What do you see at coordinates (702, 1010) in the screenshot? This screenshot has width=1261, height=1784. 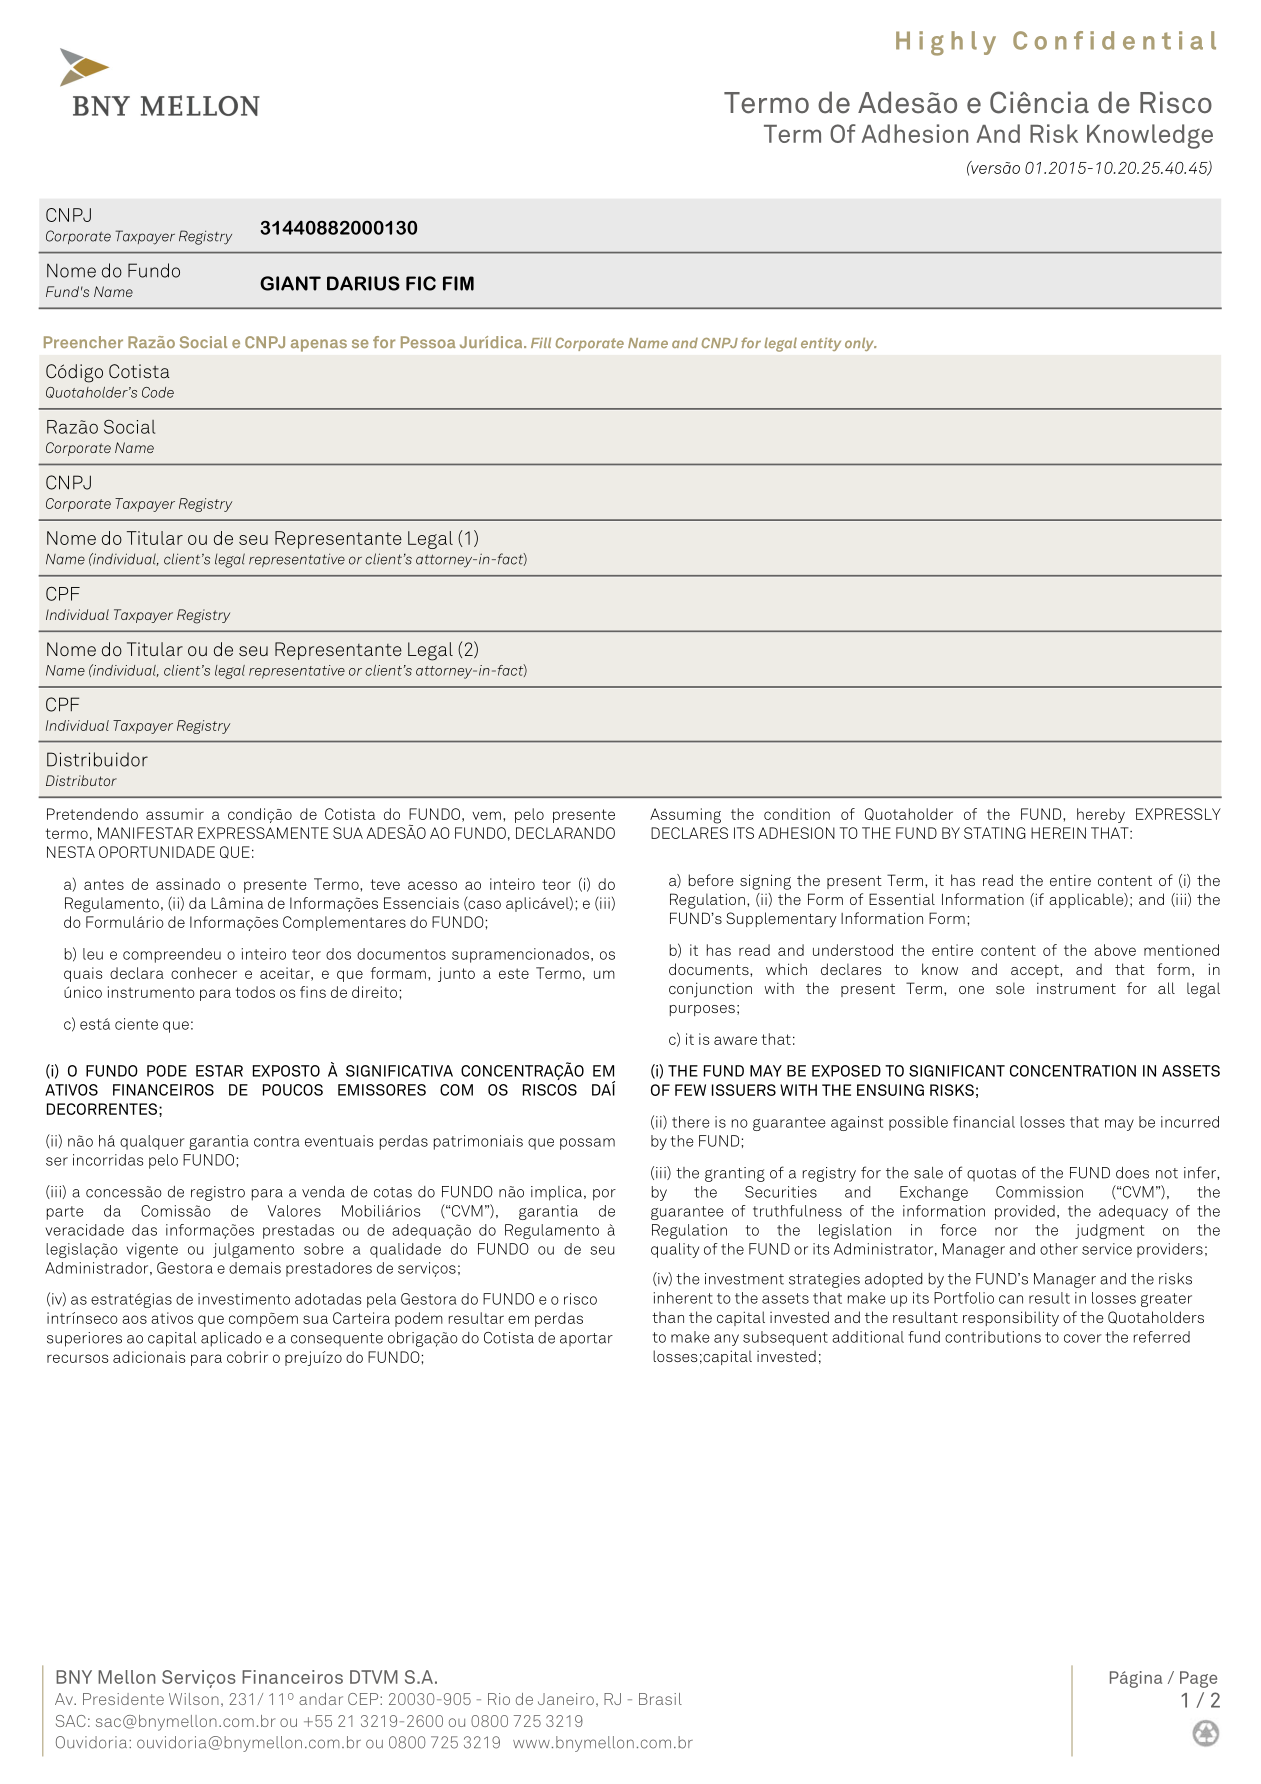 I see `purposes` at bounding box center [702, 1010].
